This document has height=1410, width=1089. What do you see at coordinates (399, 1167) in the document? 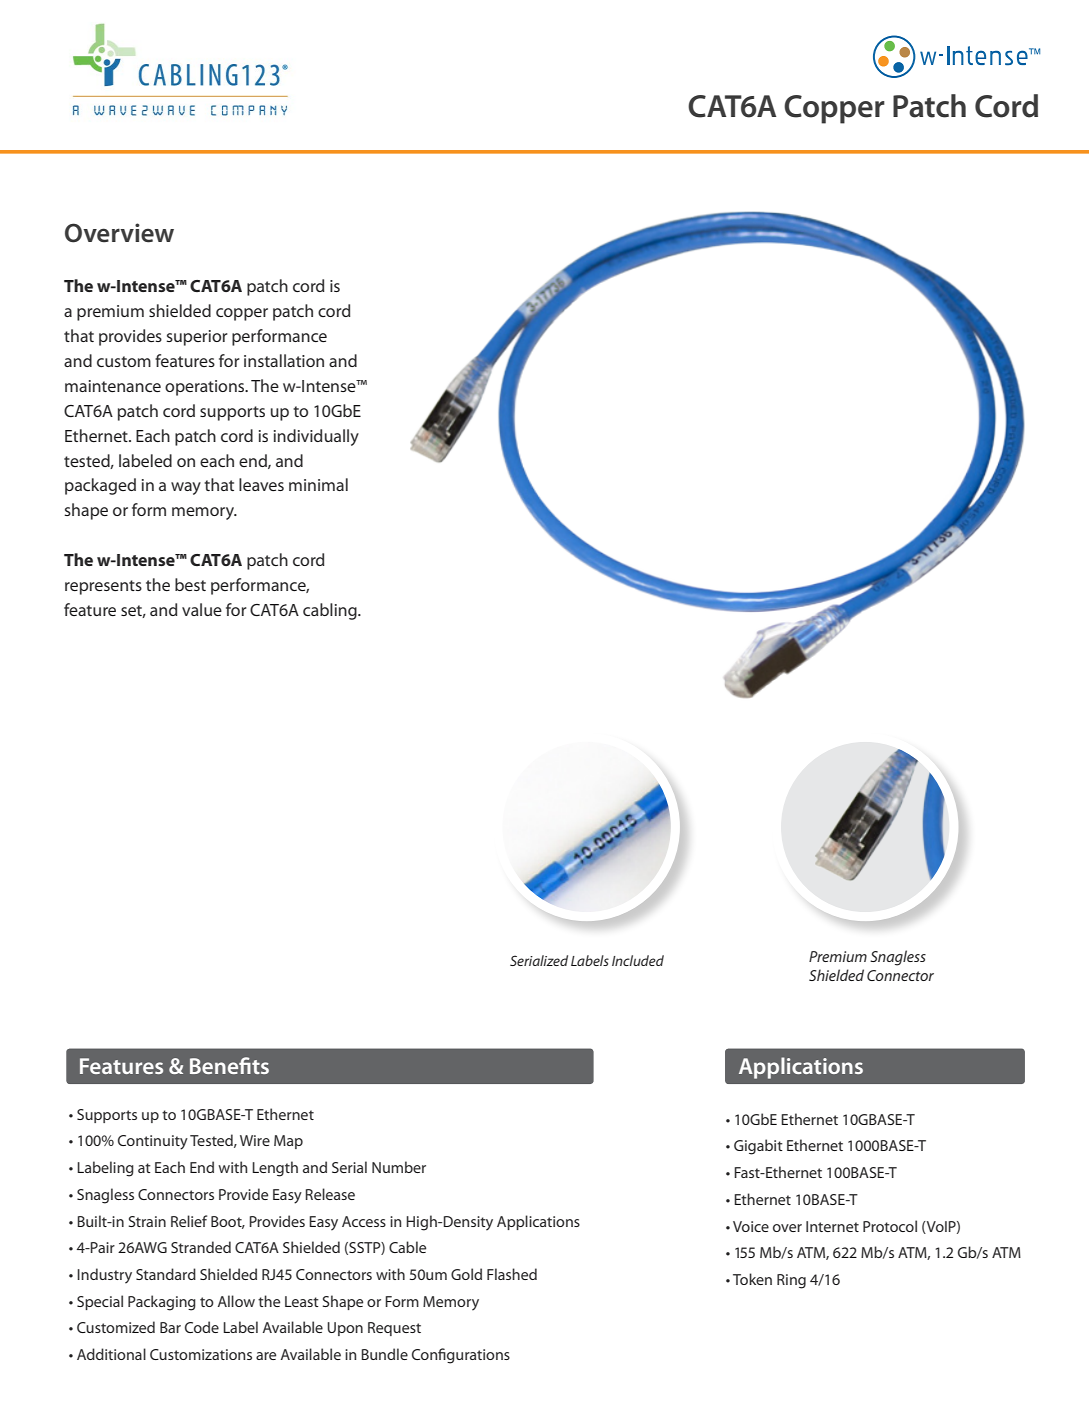
I see `Number` at bounding box center [399, 1167].
